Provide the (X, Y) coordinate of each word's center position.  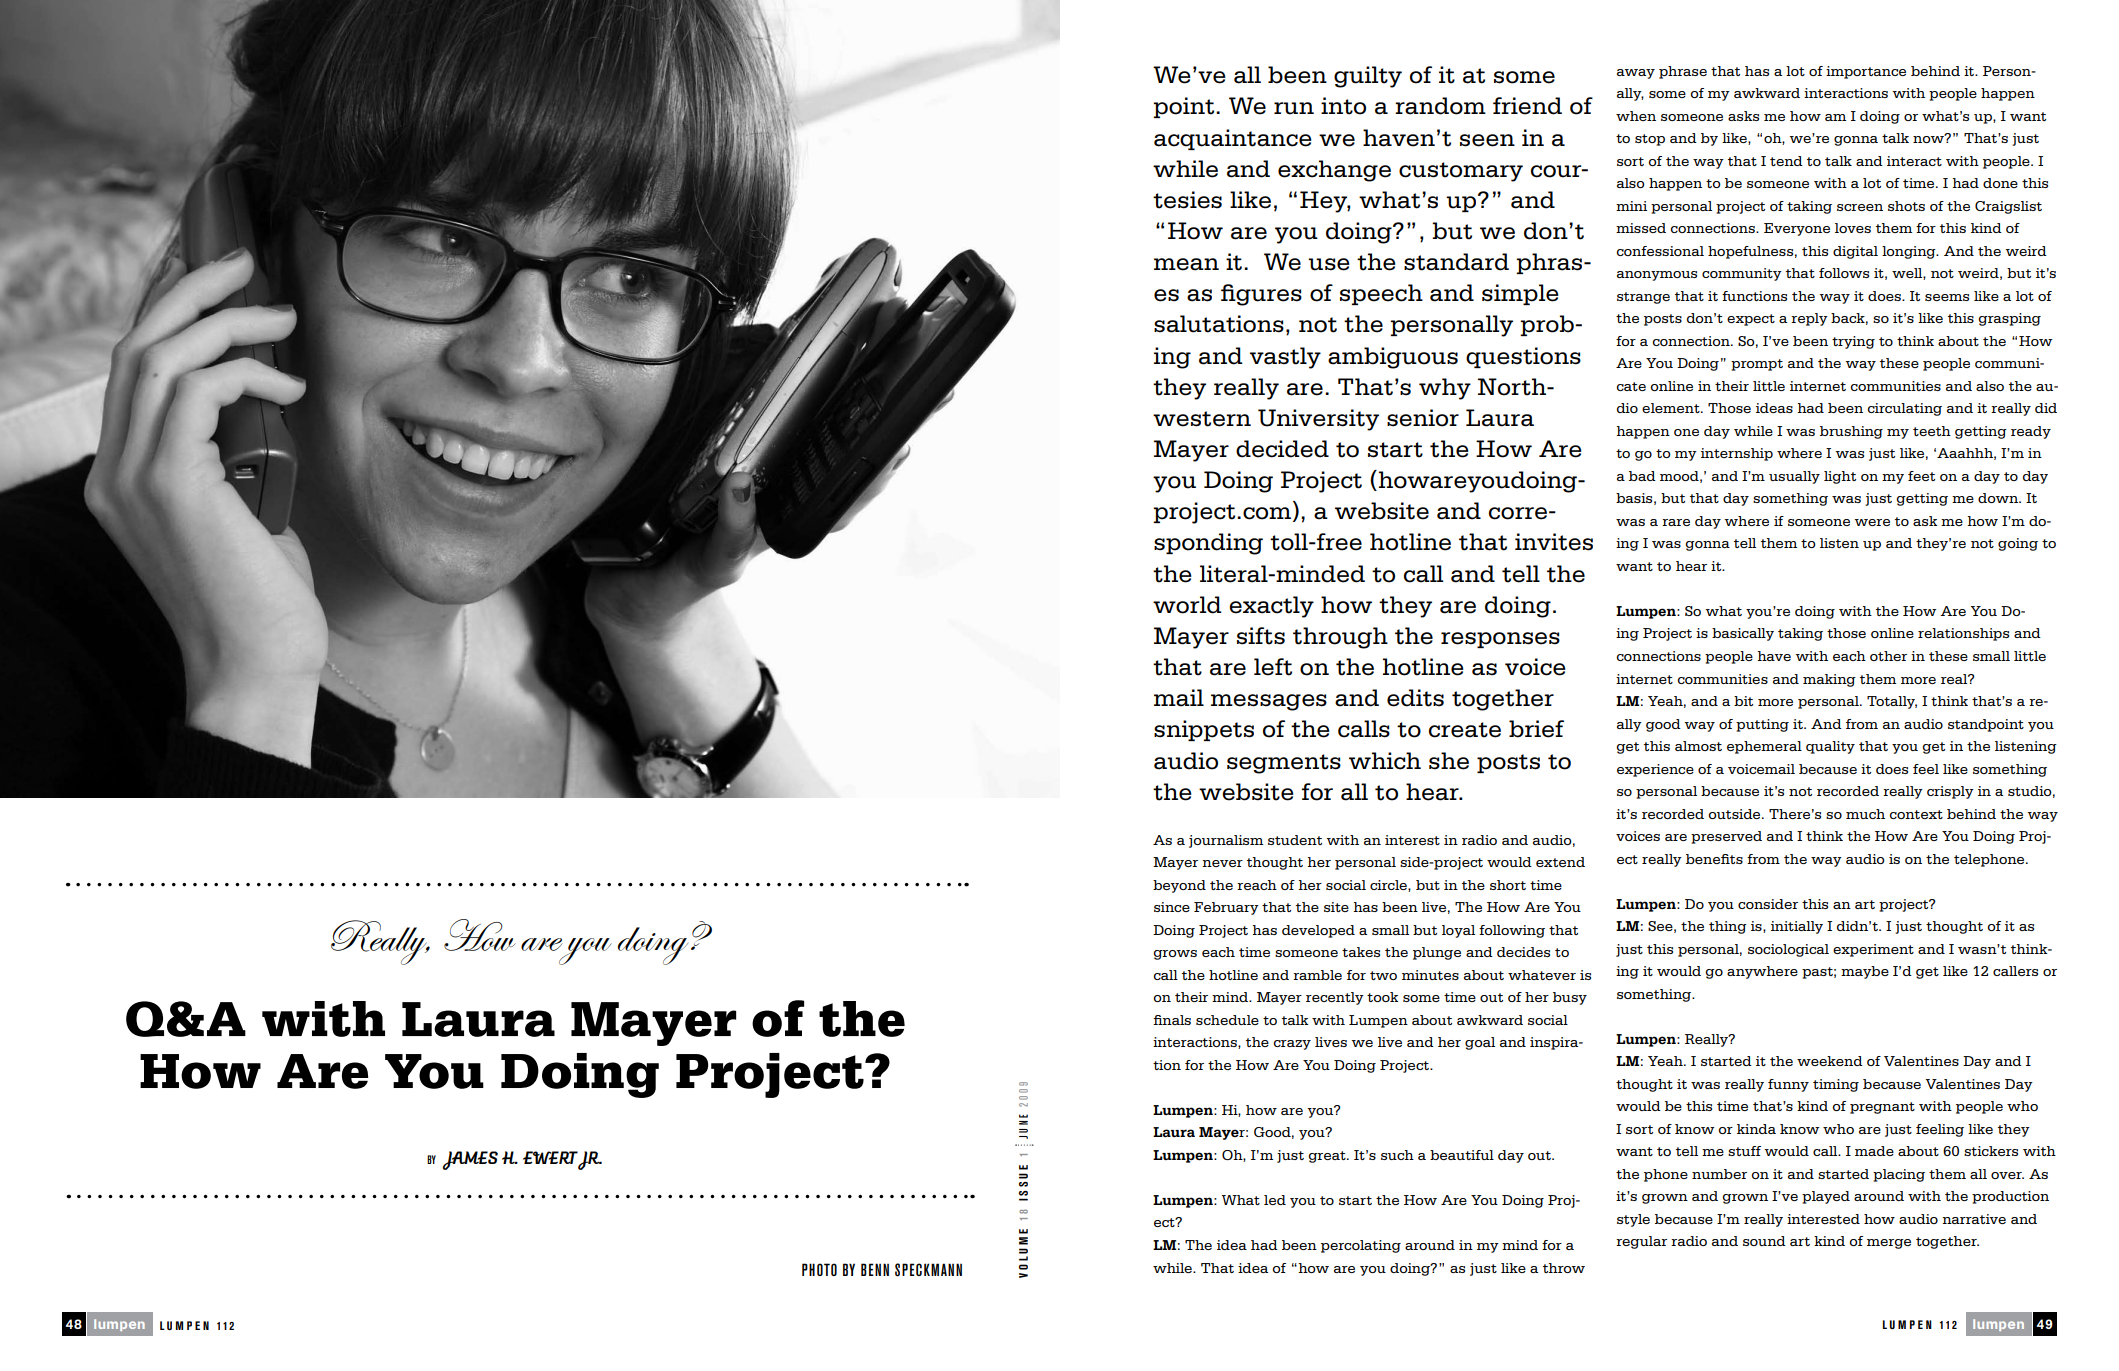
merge (1889, 1244)
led (1275, 1200)
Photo (819, 1269)
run (1294, 108)
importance (1866, 72)
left (1273, 667)
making (1829, 680)
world (1187, 605)
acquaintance (1233, 139)
